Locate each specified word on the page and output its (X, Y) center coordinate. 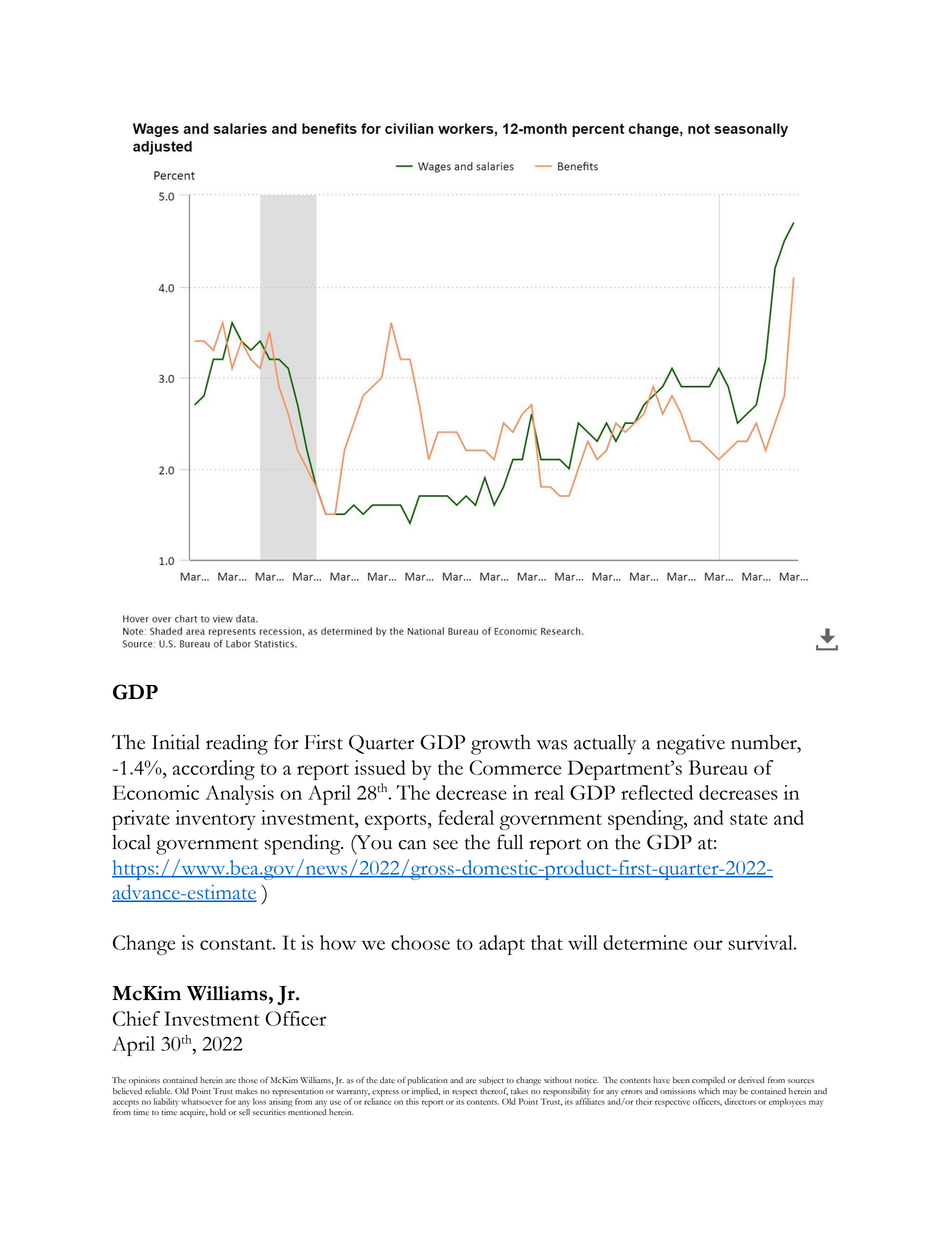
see (445, 845)
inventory (215, 820)
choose (420, 942)
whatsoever (201, 1101)
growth (501, 744)
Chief (136, 1018)
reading (237, 744)
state (749, 819)
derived (751, 1080)
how (338, 942)
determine (645, 942)
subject (491, 1081)
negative (690, 744)
